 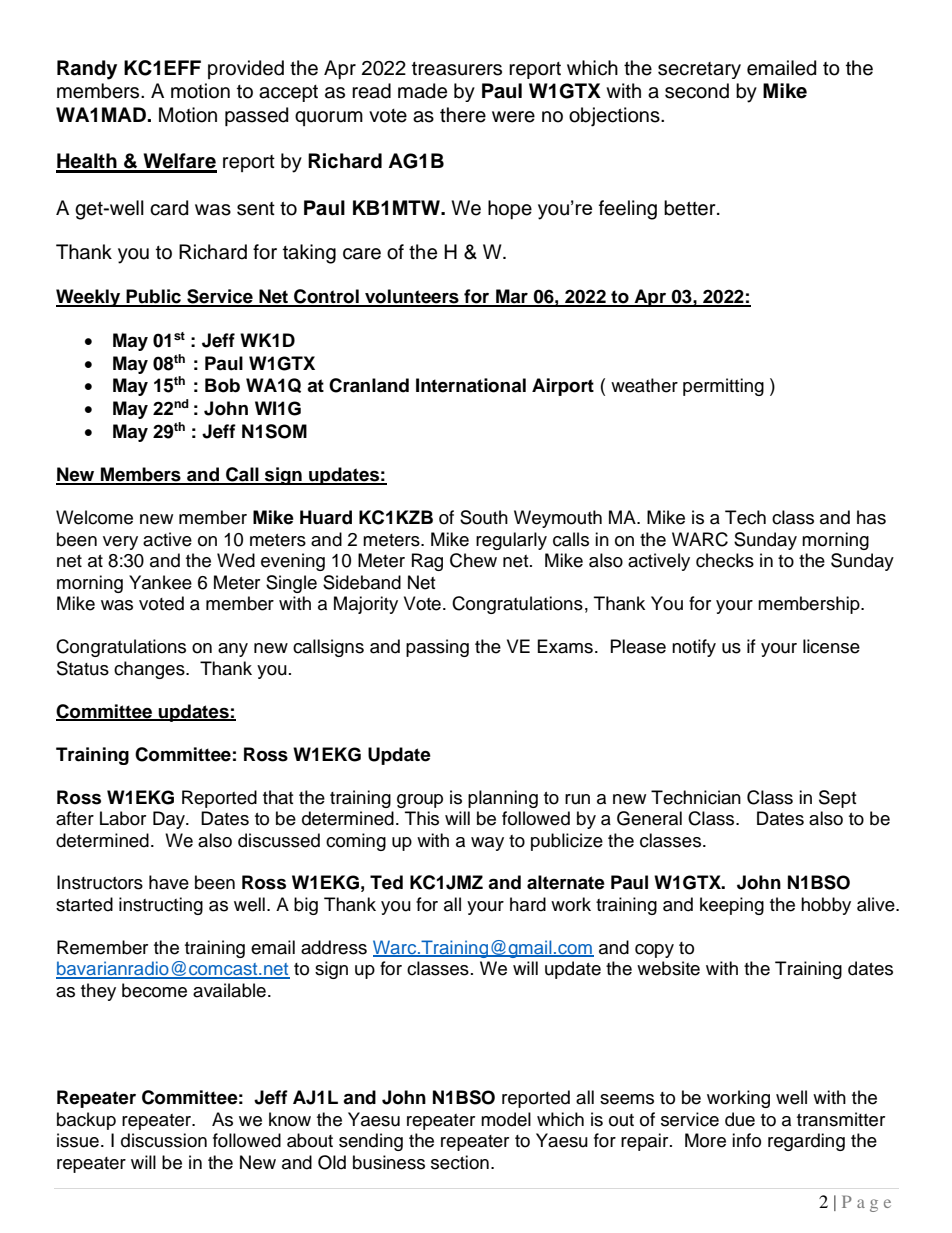 I want to click on changes, so click(x=150, y=670).
